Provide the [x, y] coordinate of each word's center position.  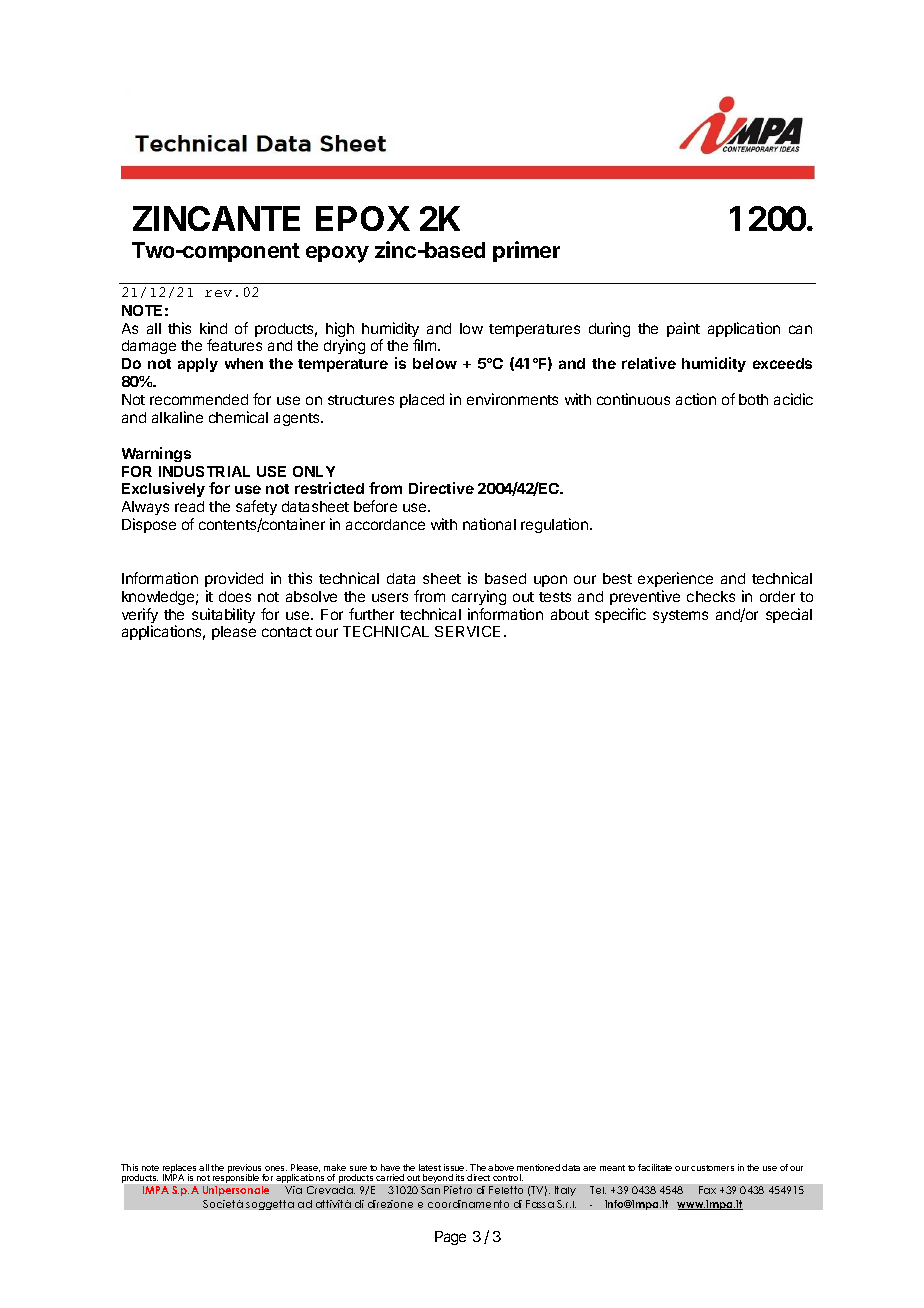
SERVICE [467, 631]
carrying [479, 597]
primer [526, 251]
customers [712, 1168]
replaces [179, 1170]
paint [683, 329]
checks [711, 596]
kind [213, 328]
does [235, 596]
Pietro [458, 1190]
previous [246, 1170]
